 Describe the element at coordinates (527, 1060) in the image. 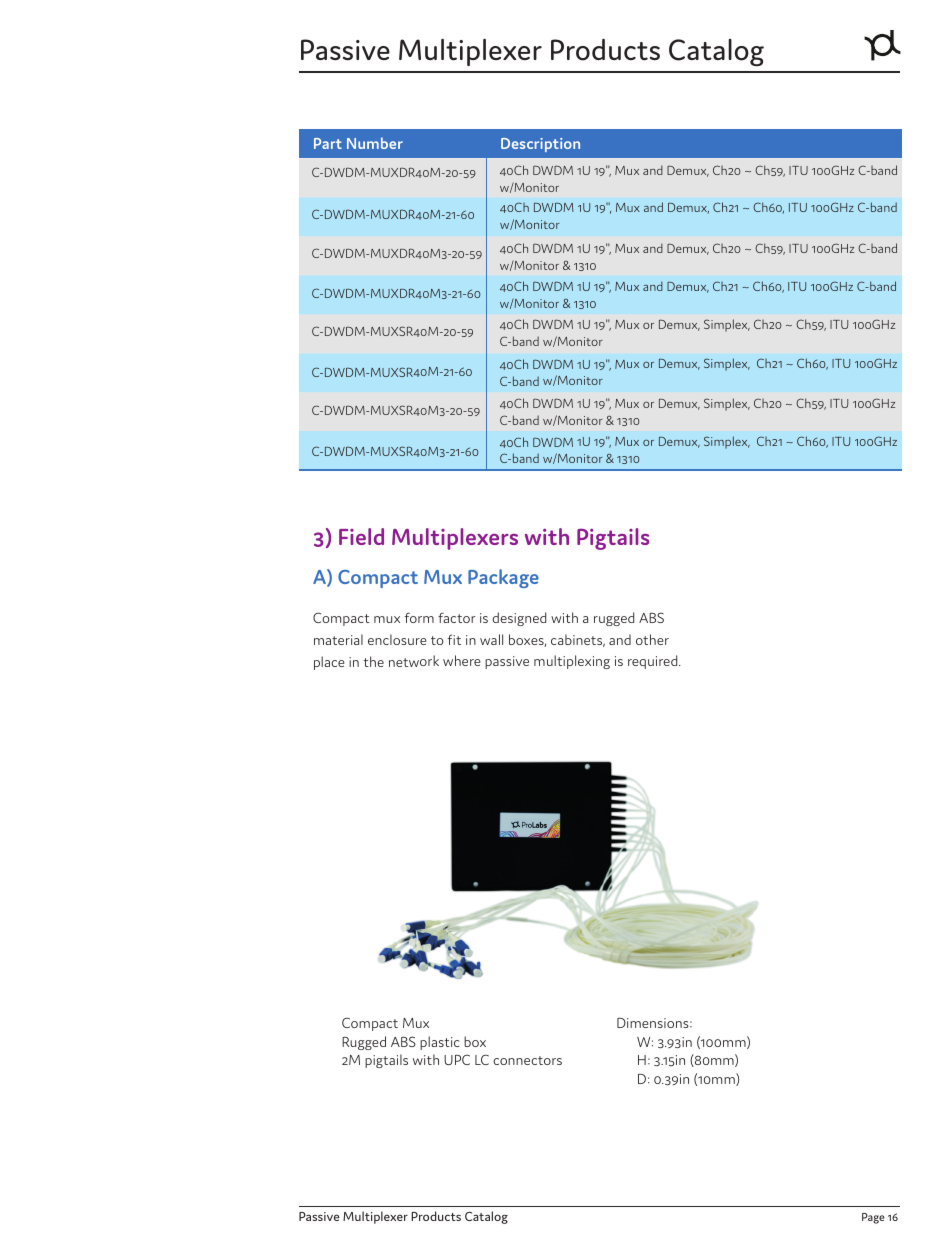

I see `connectors` at that location.
